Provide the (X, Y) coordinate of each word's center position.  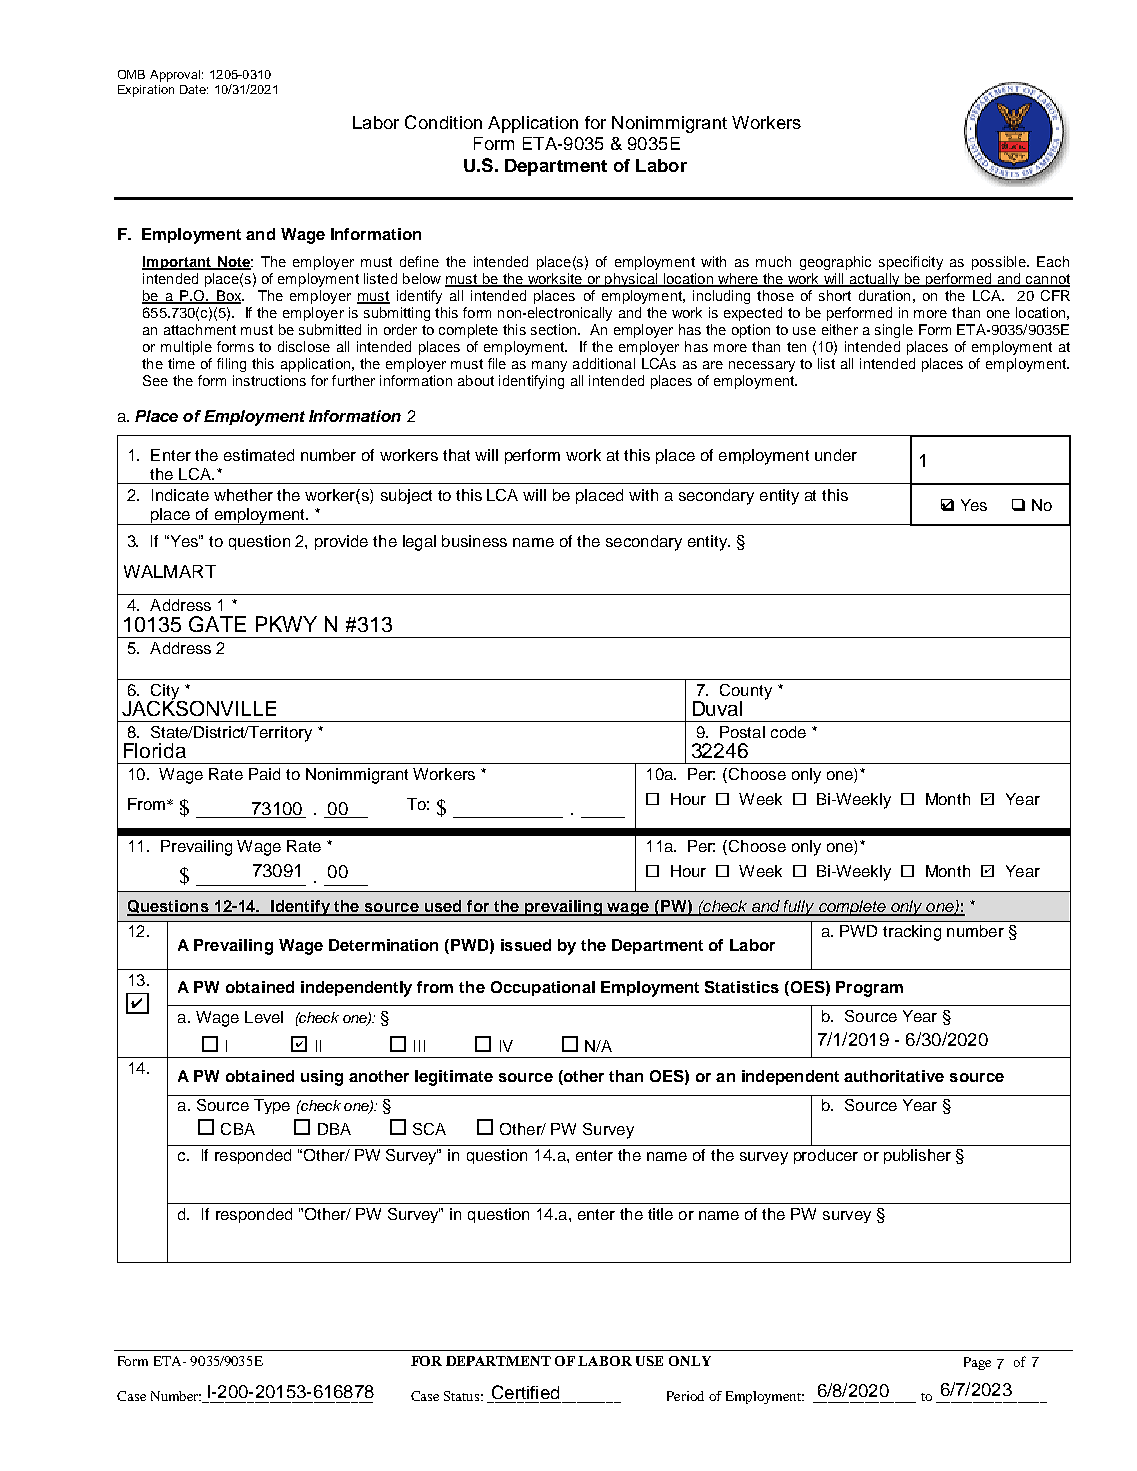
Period (685, 1396)
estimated (259, 455)
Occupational (543, 988)
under (836, 455)
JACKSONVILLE (199, 707)
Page (977, 1363)
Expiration (146, 91)
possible (1000, 263)
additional (604, 363)
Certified (525, 1392)
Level (264, 1017)
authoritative (894, 1076)
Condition (443, 122)
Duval (717, 708)
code (788, 732)
